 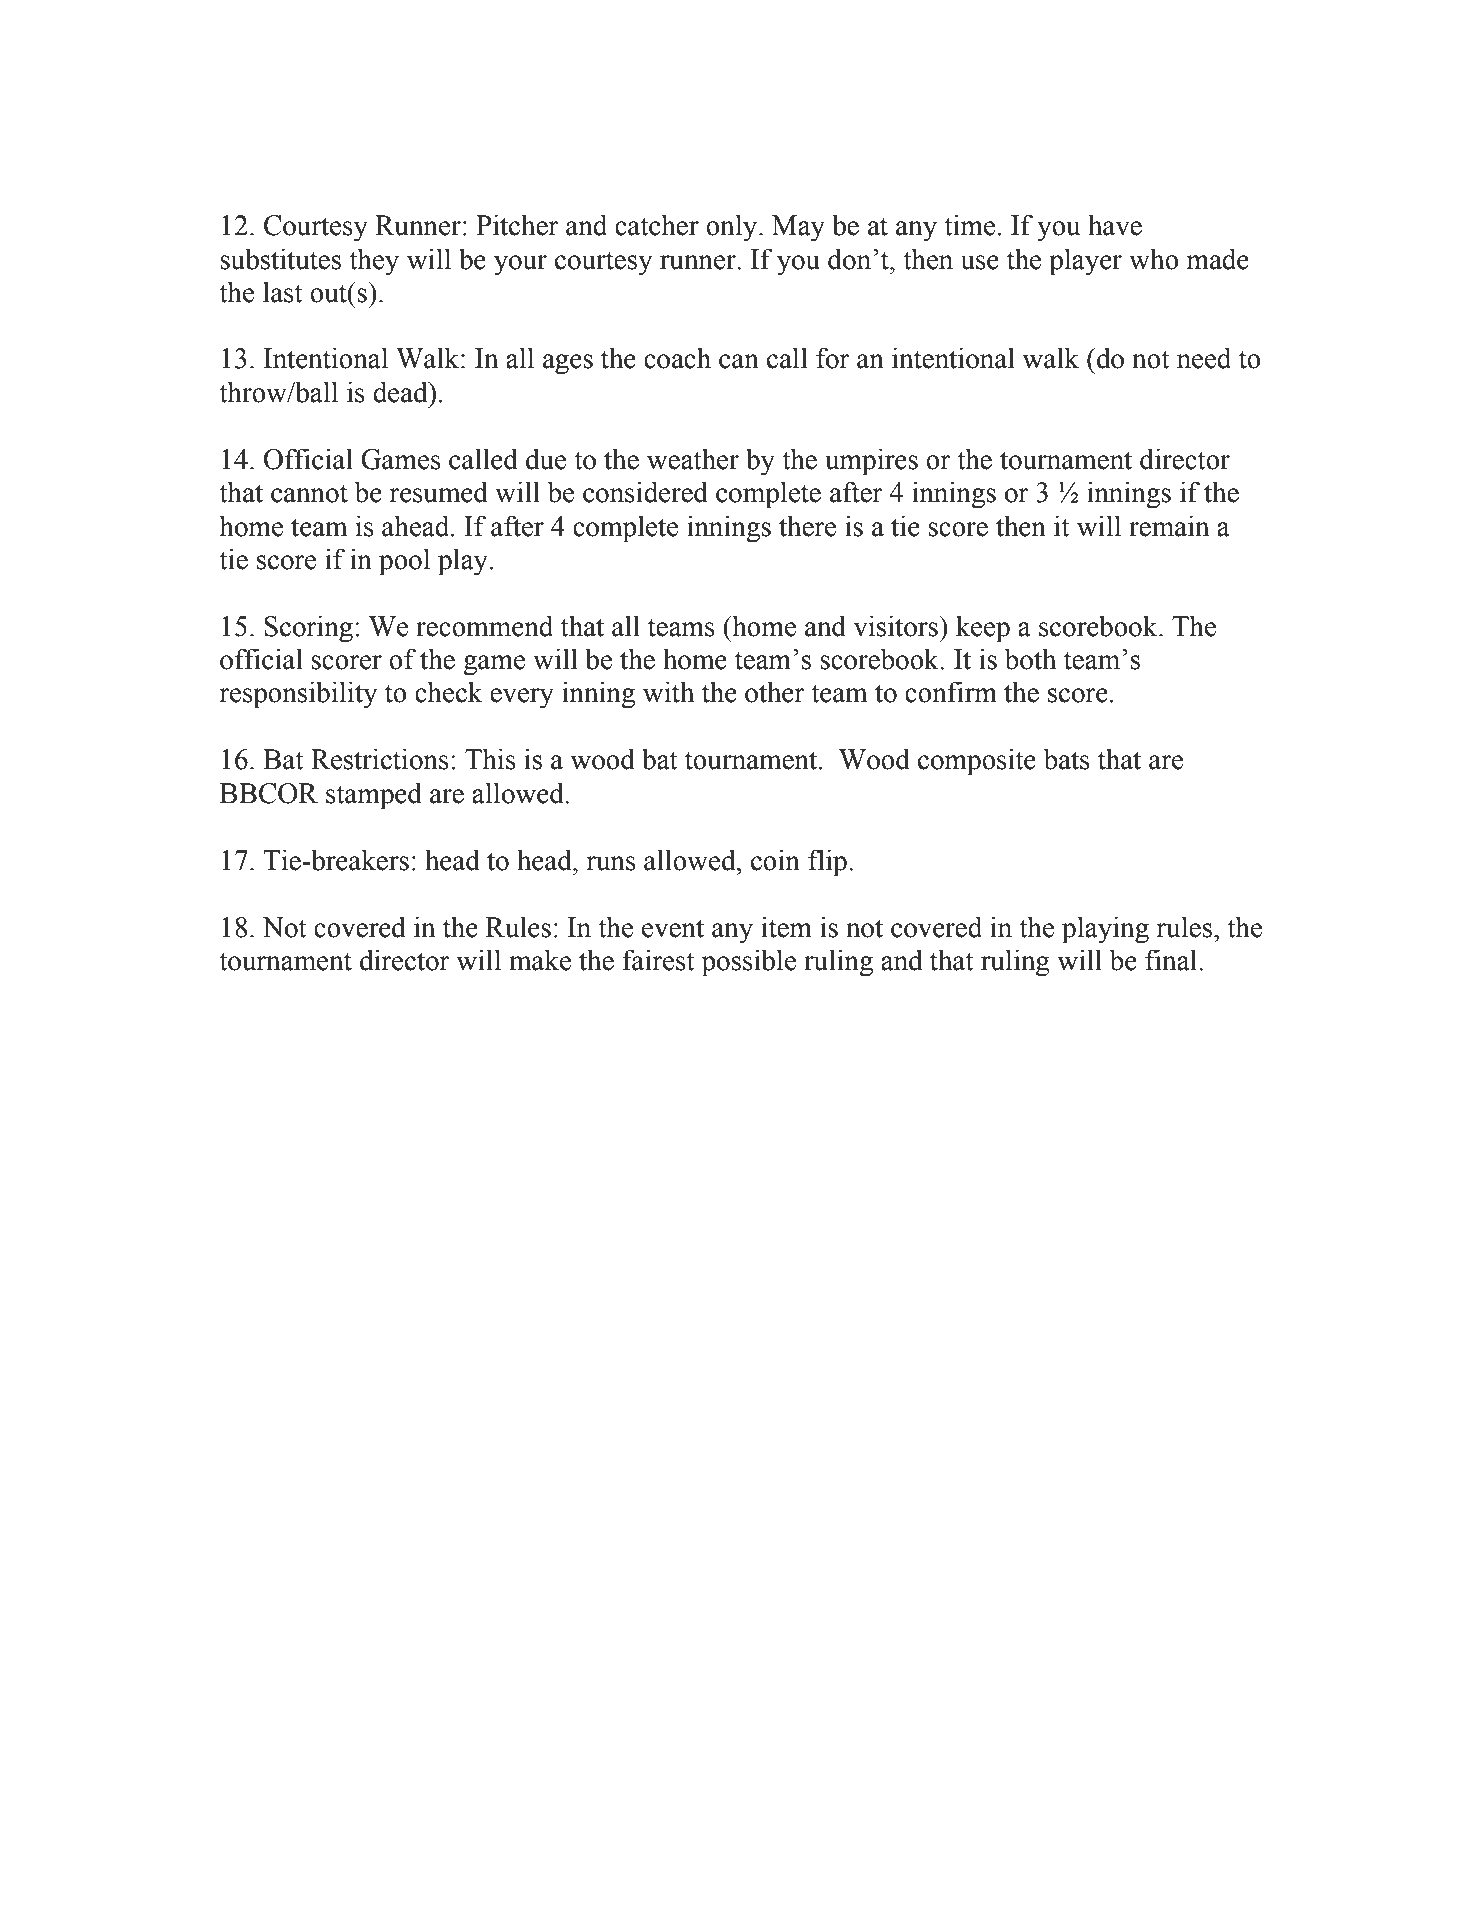 What do you see at coordinates (786, 927) in the screenshot?
I see `item` at bounding box center [786, 927].
